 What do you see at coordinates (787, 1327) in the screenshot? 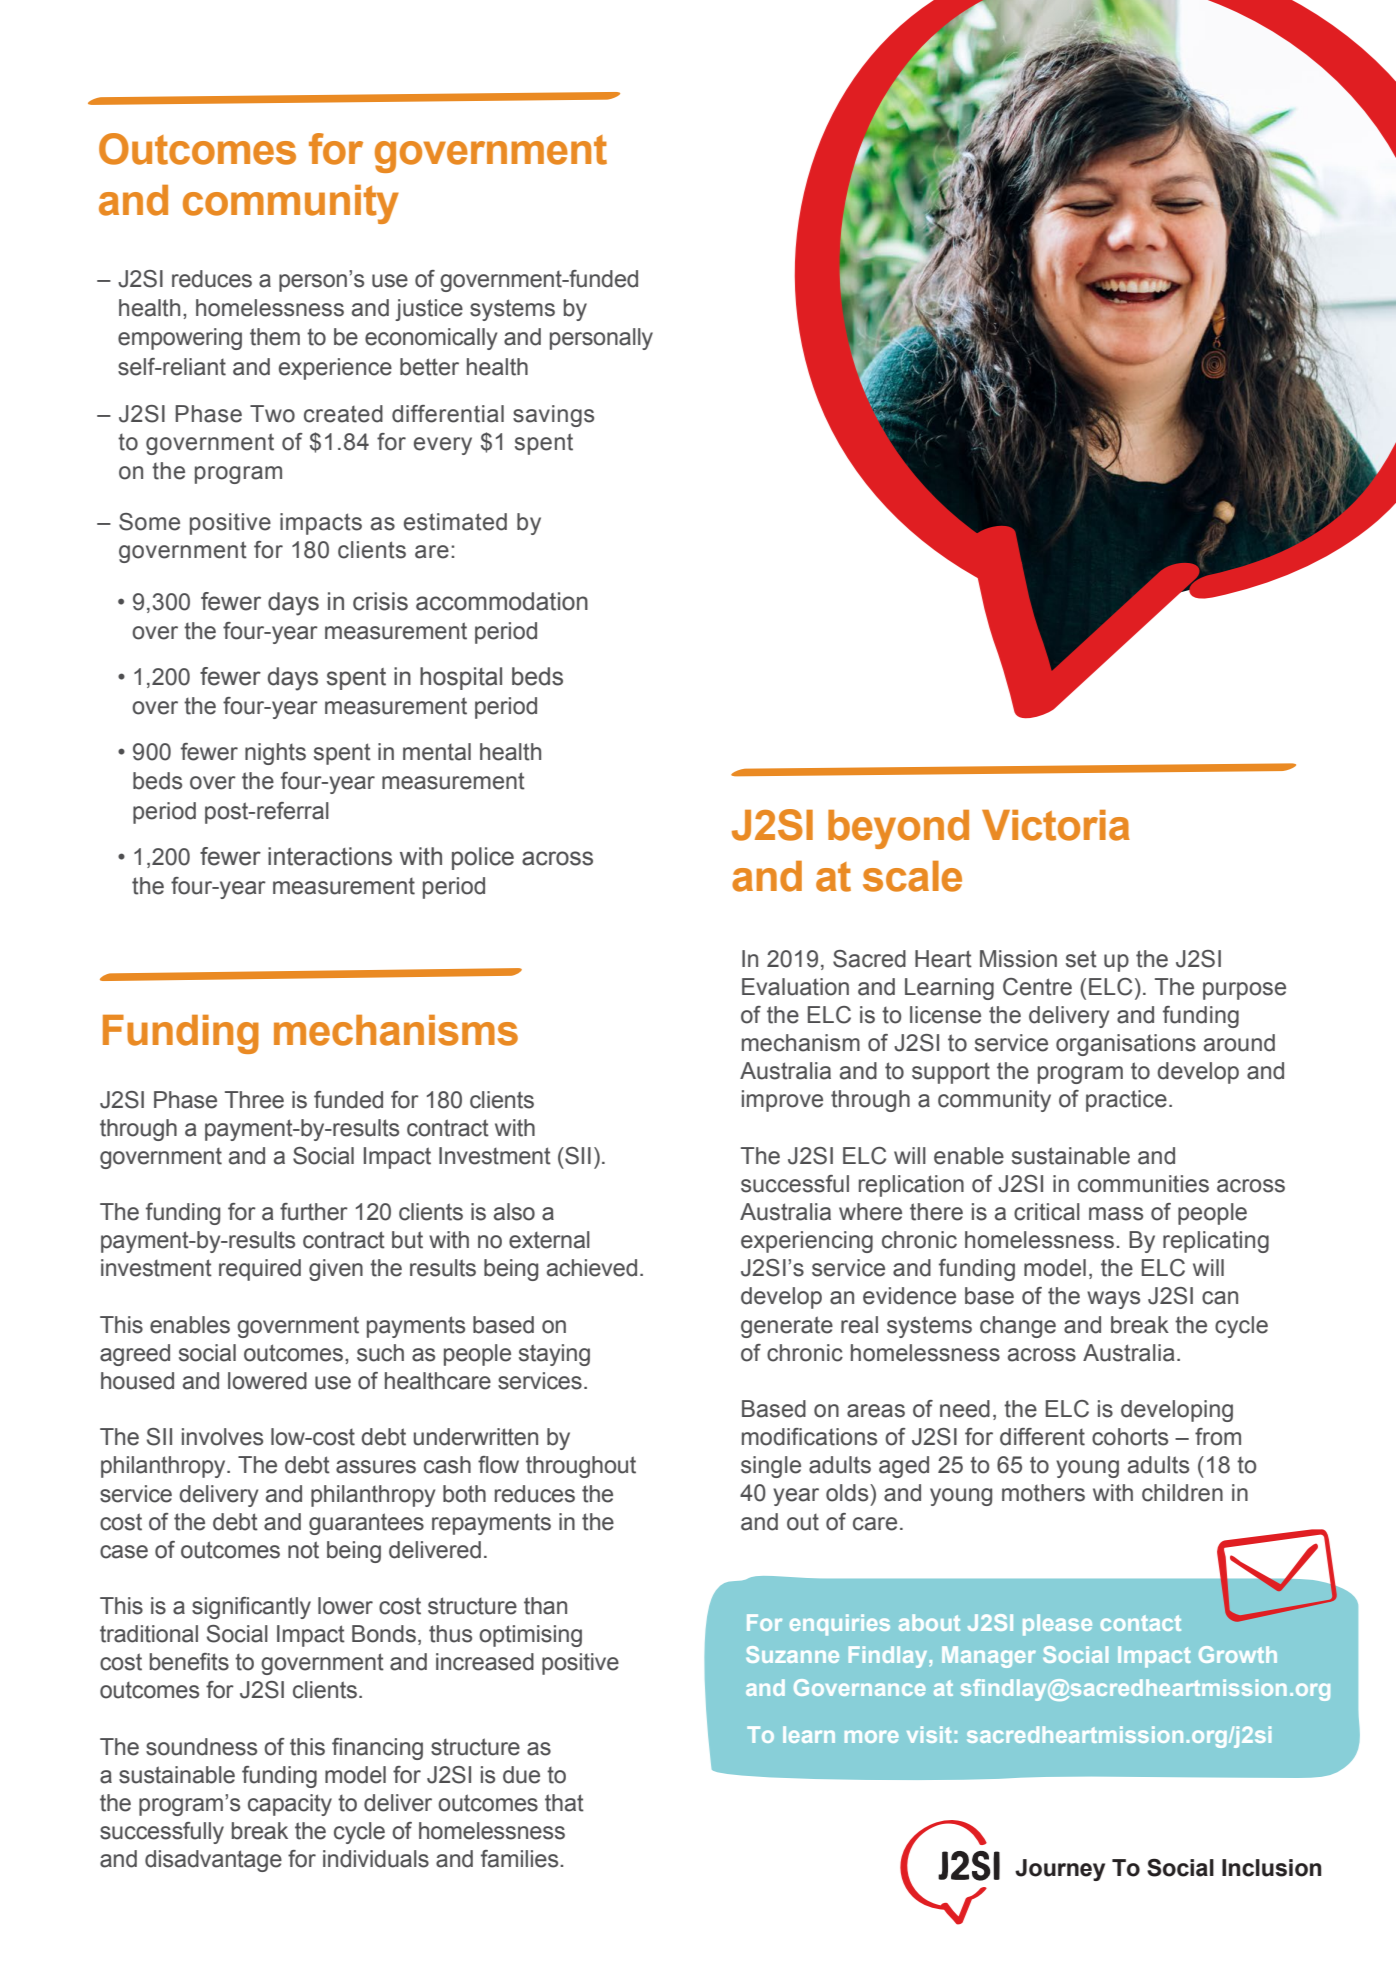
I see `generate` at bounding box center [787, 1327].
